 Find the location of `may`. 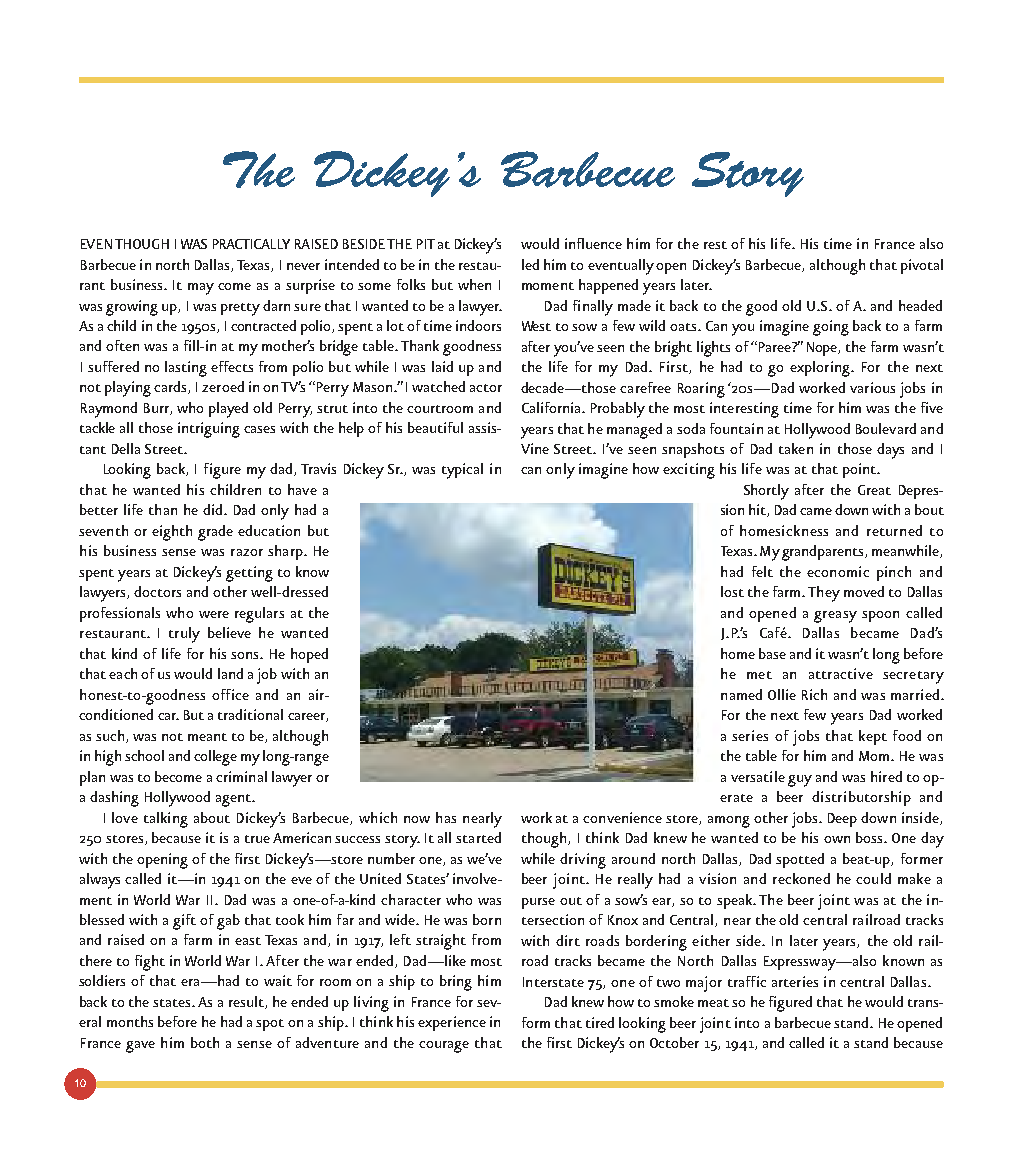

may is located at coordinates (201, 289).
